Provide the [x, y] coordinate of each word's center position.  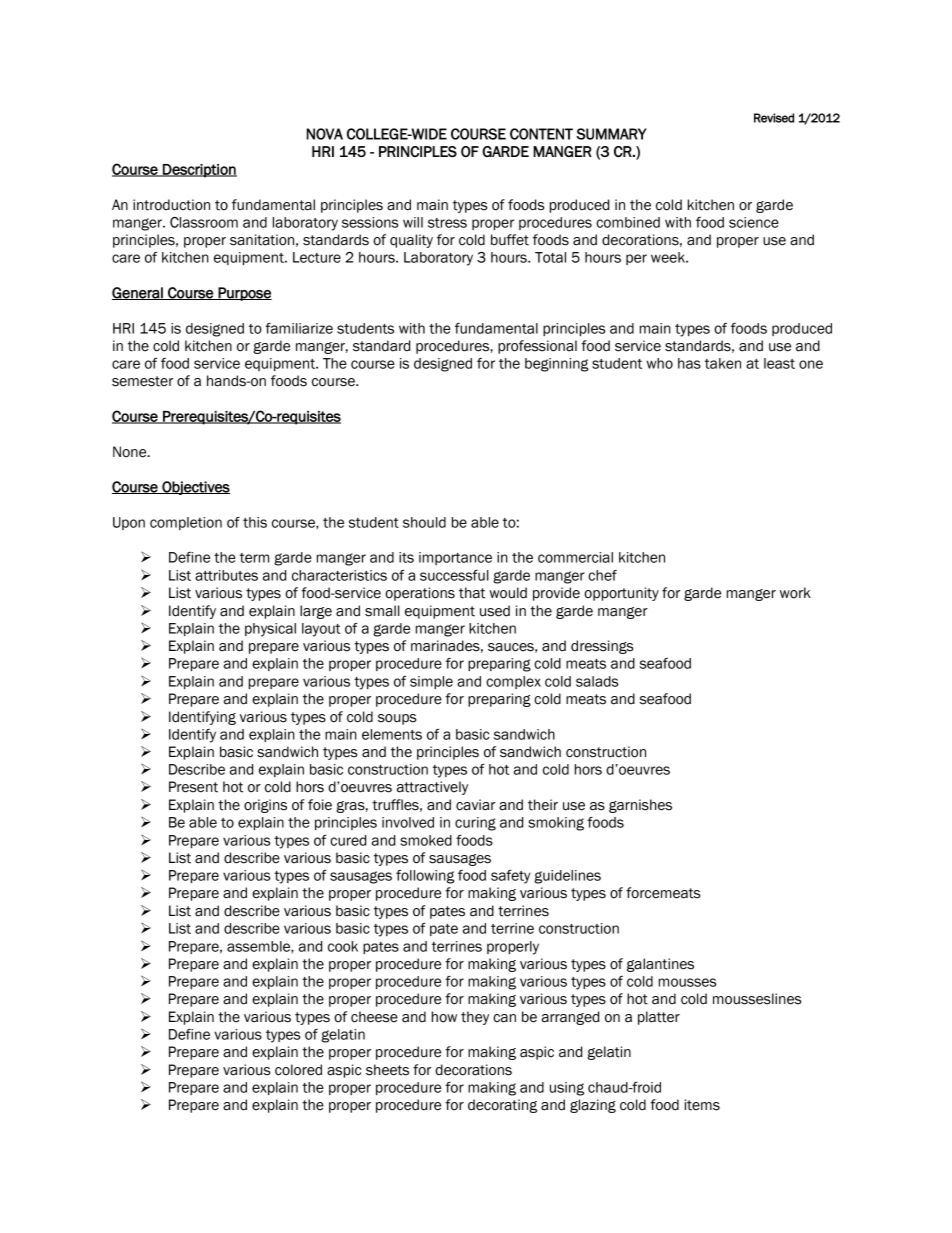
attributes [226, 575]
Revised [774, 118]
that [472, 593]
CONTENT [541, 134]
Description [199, 171]
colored [298, 1070]
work [795, 593]
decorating [502, 1106]
